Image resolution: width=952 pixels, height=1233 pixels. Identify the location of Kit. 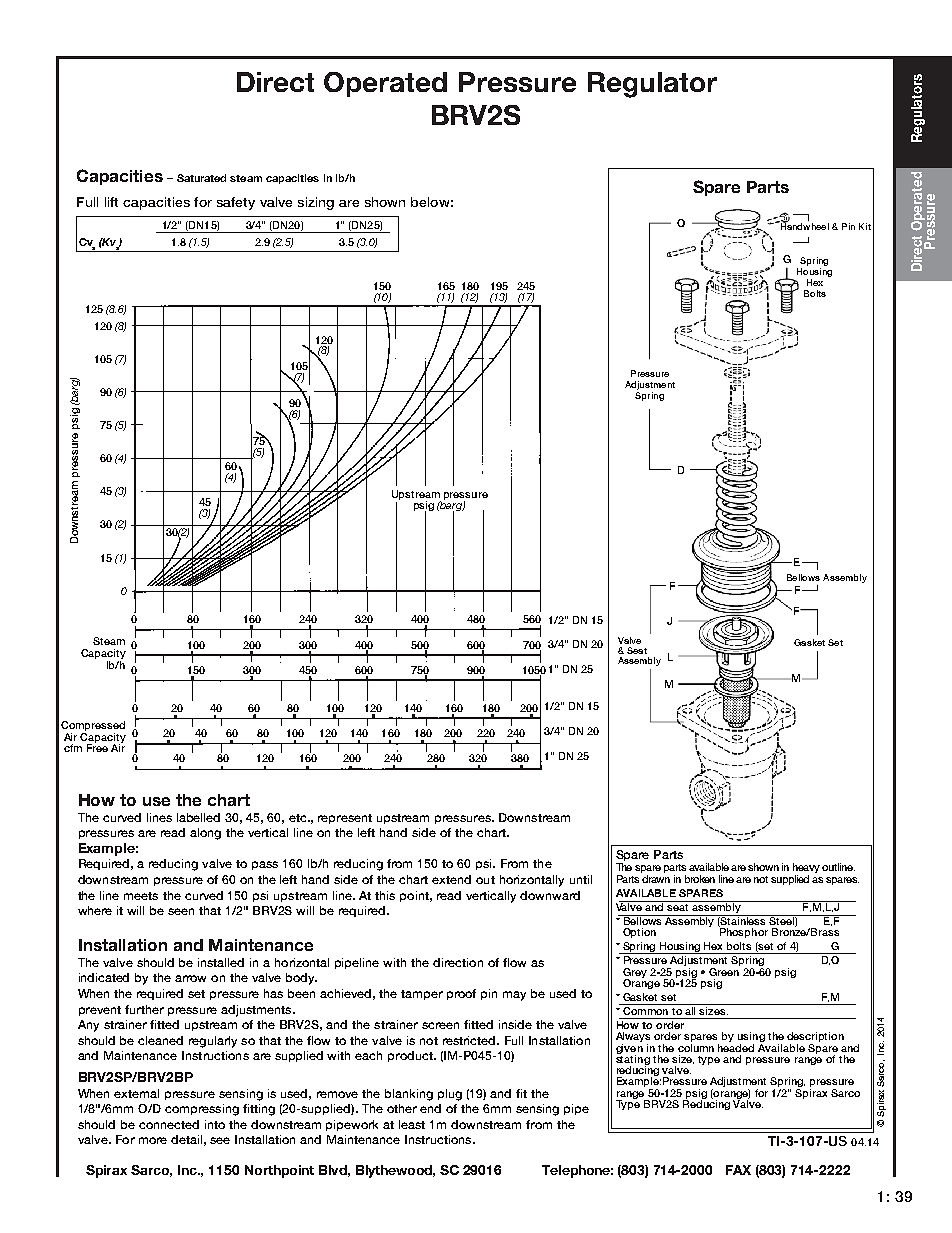
(865, 226).
